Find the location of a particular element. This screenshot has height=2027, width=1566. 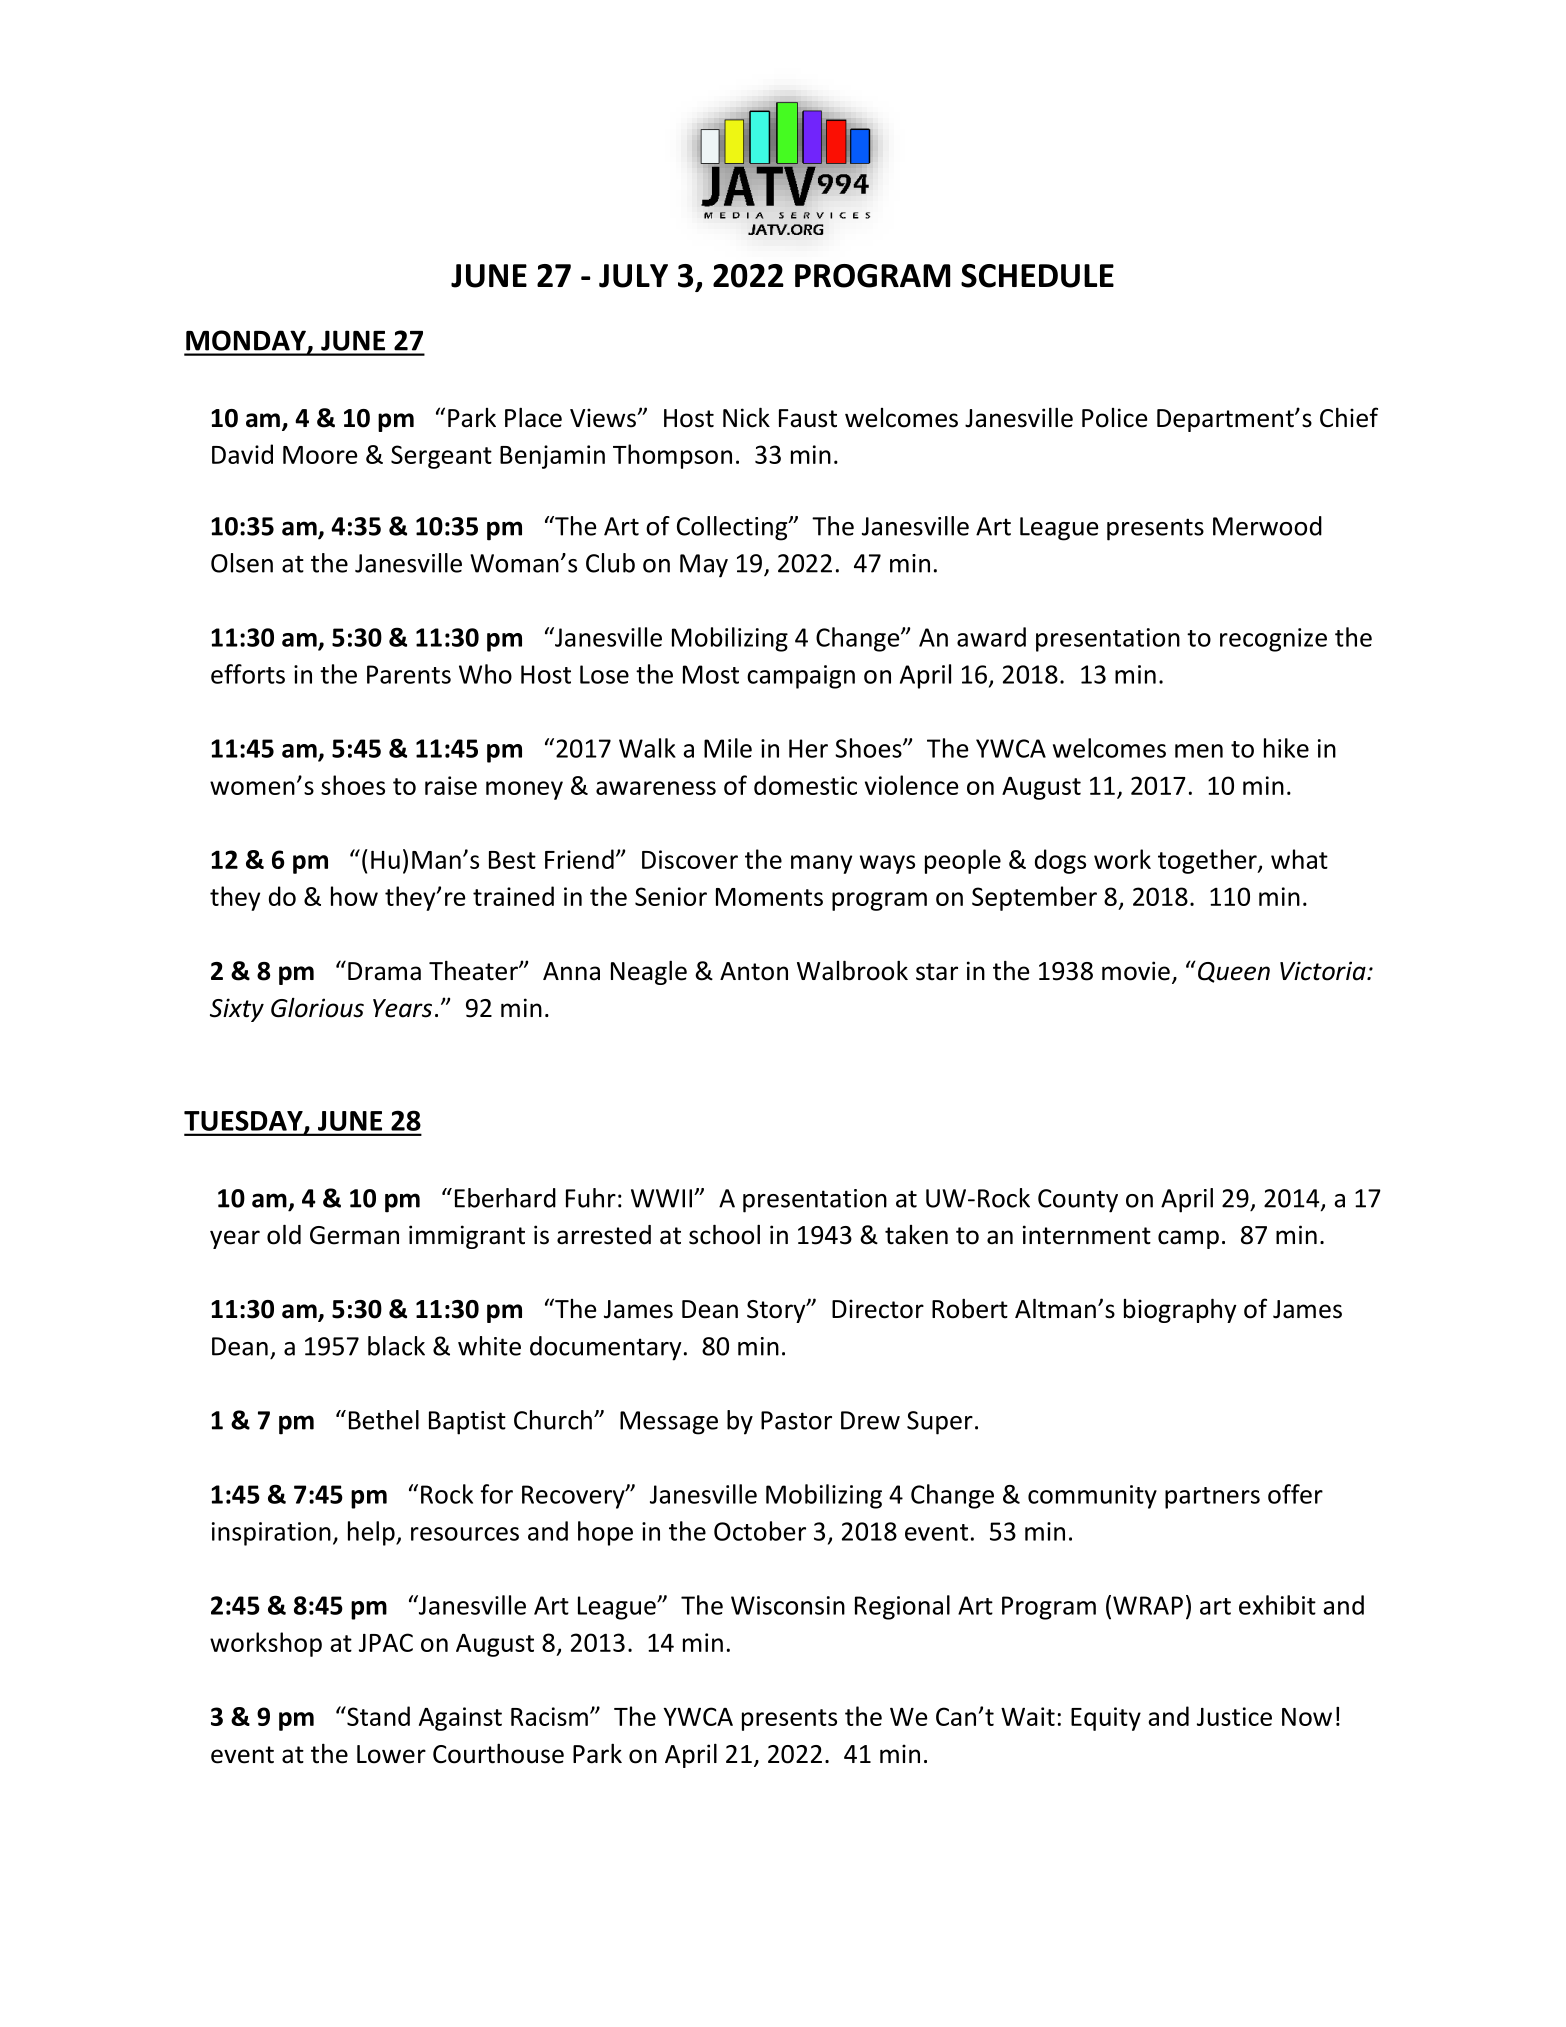

German is located at coordinates (354, 1235).
